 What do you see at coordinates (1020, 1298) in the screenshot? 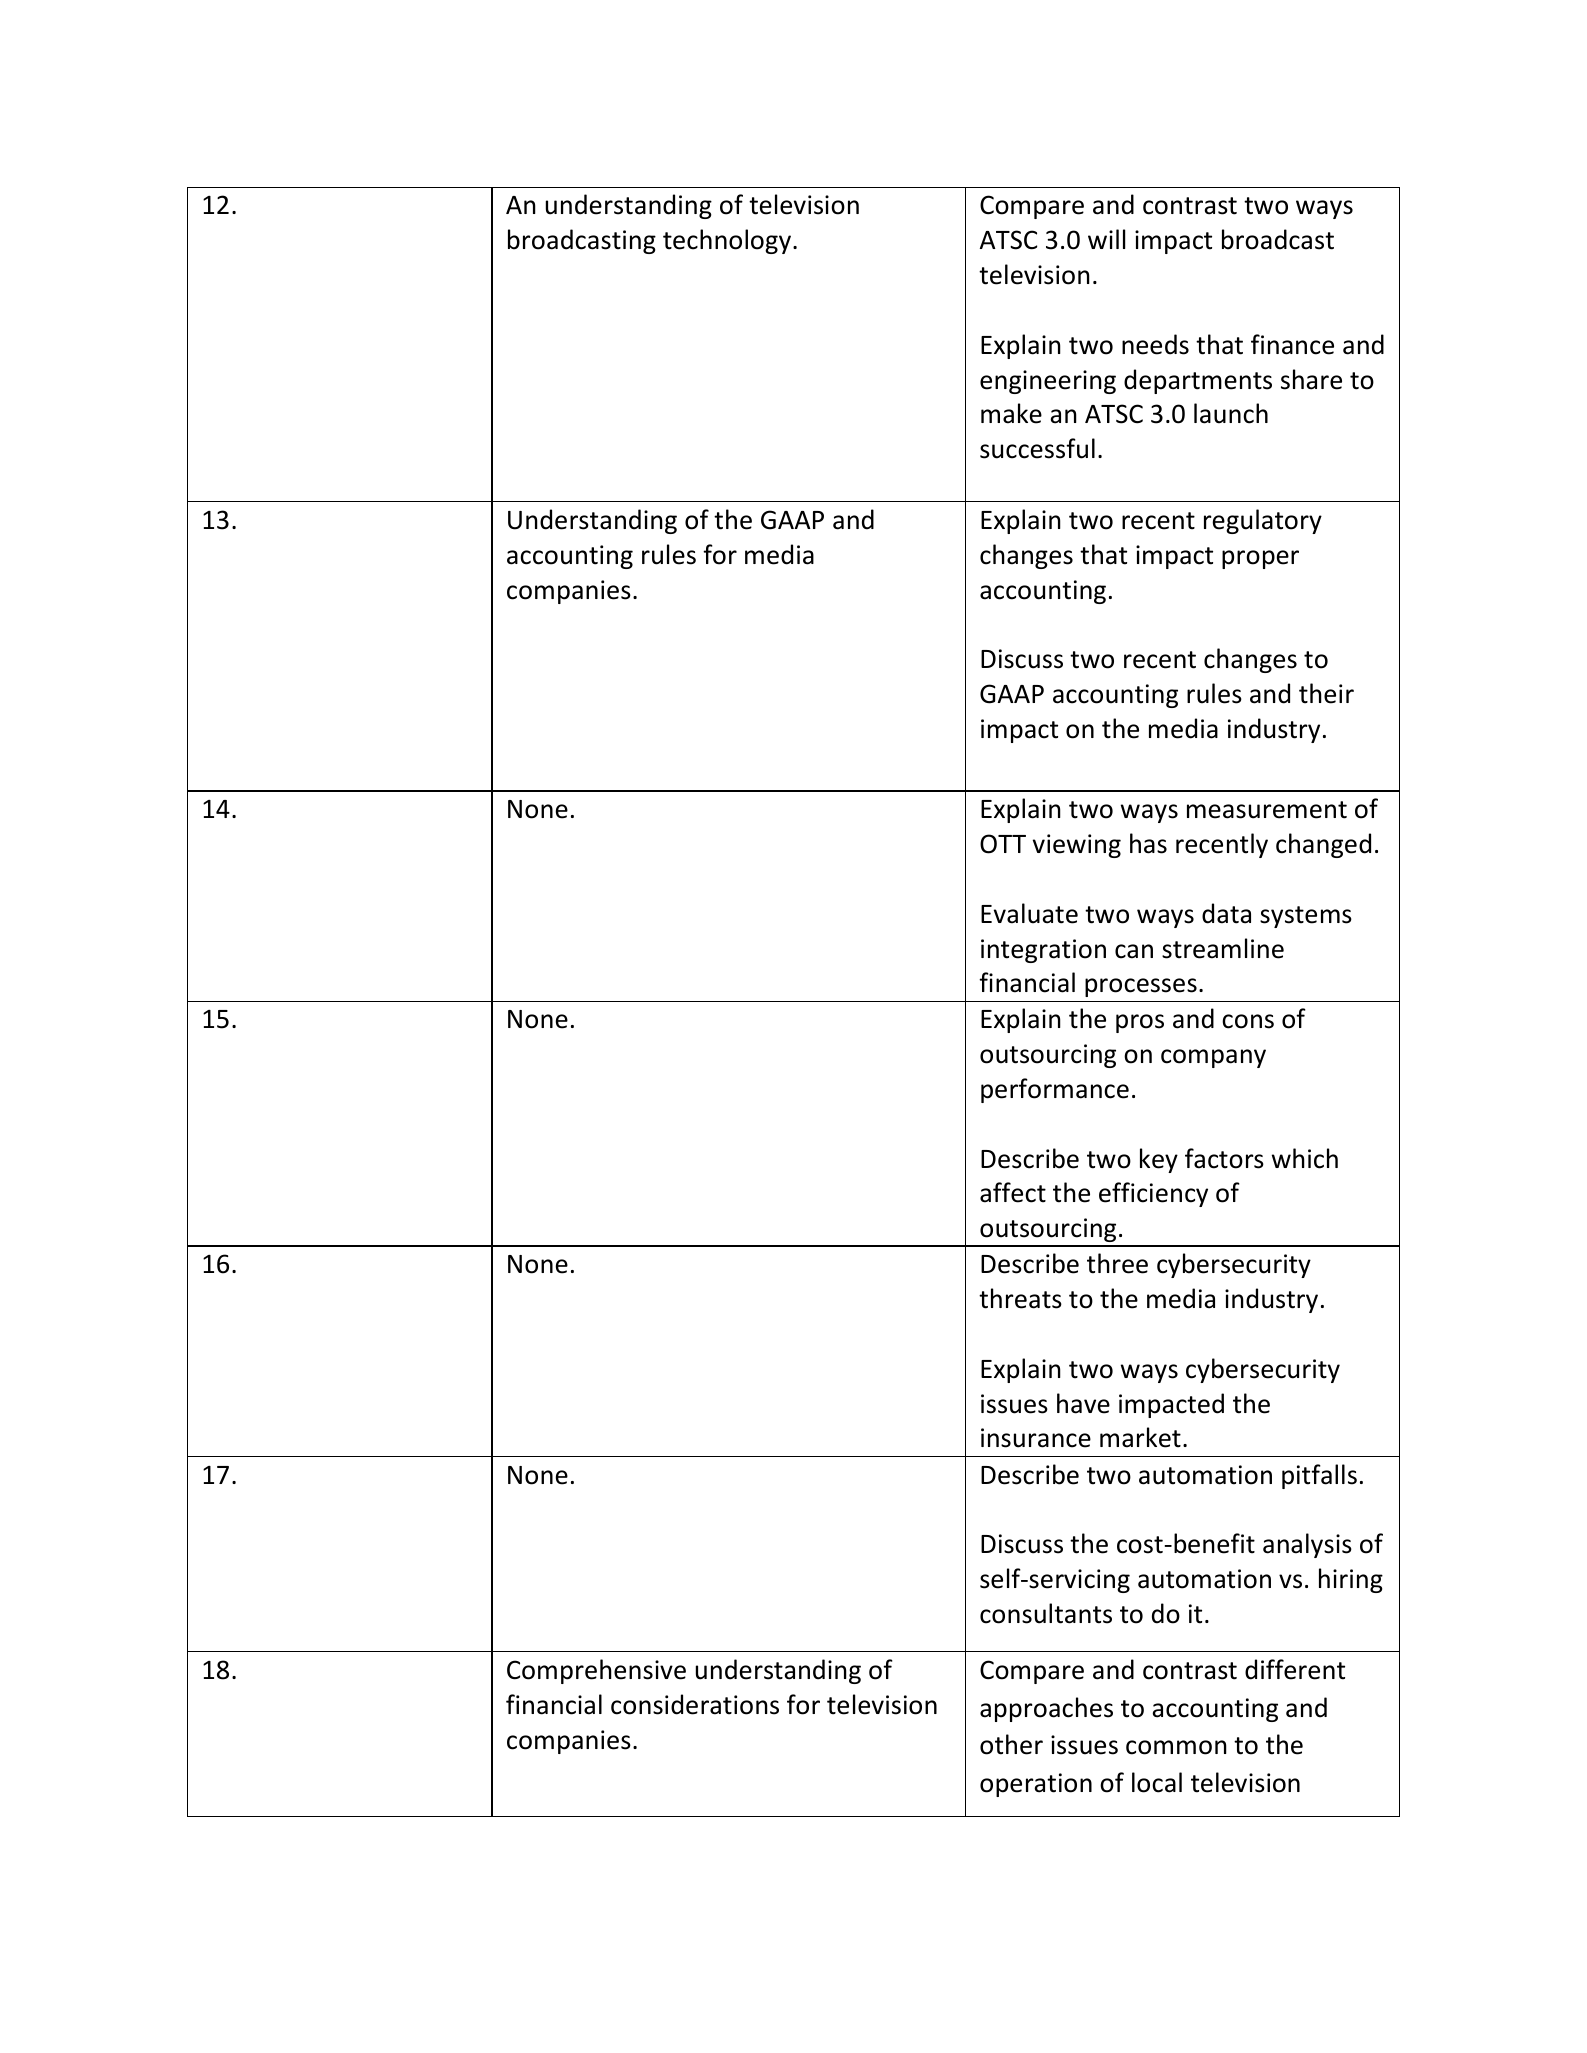
I see `threats` at bounding box center [1020, 1298].
